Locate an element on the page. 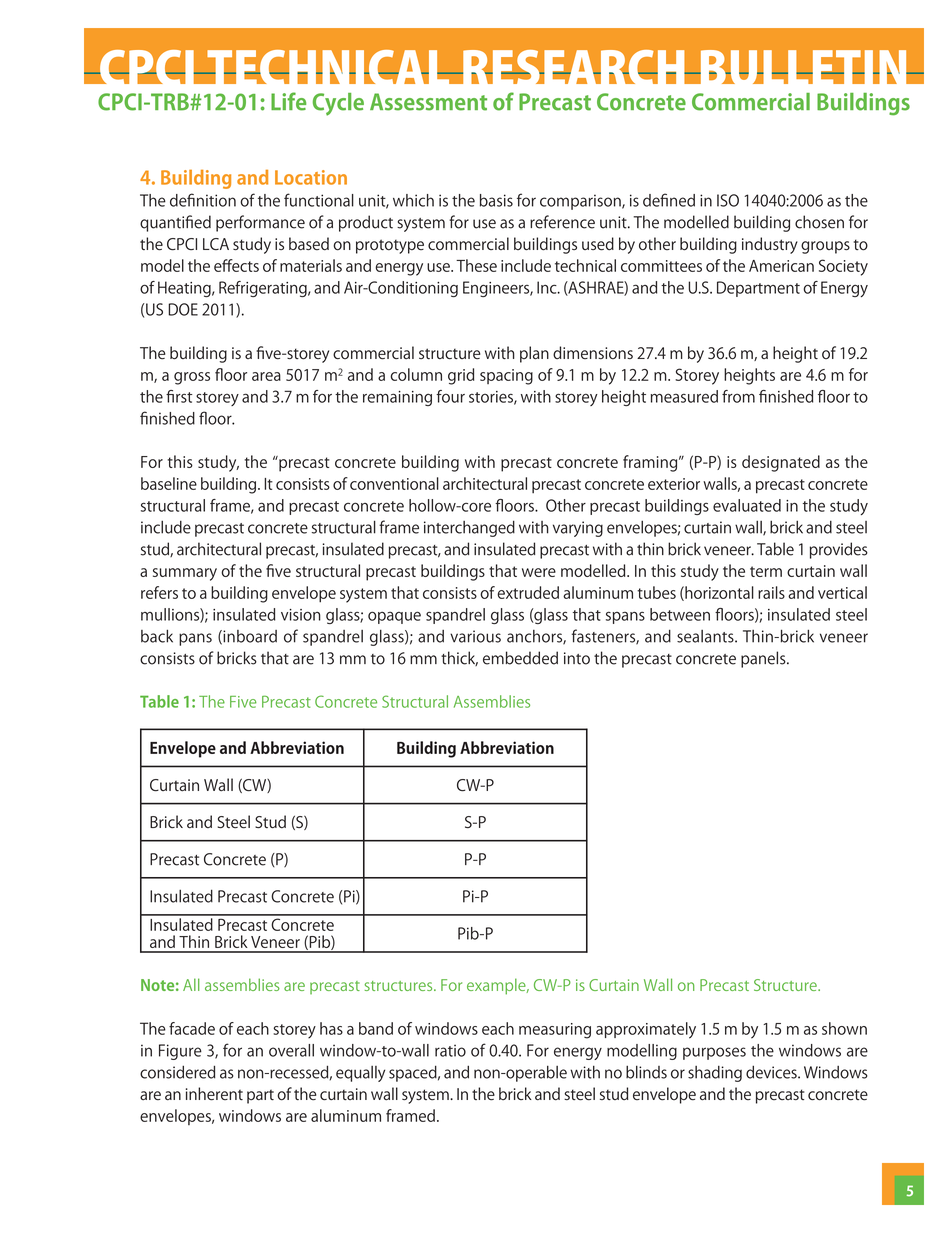 This image has width=952, height=1233. rails is located at coordinates (771, 592).
